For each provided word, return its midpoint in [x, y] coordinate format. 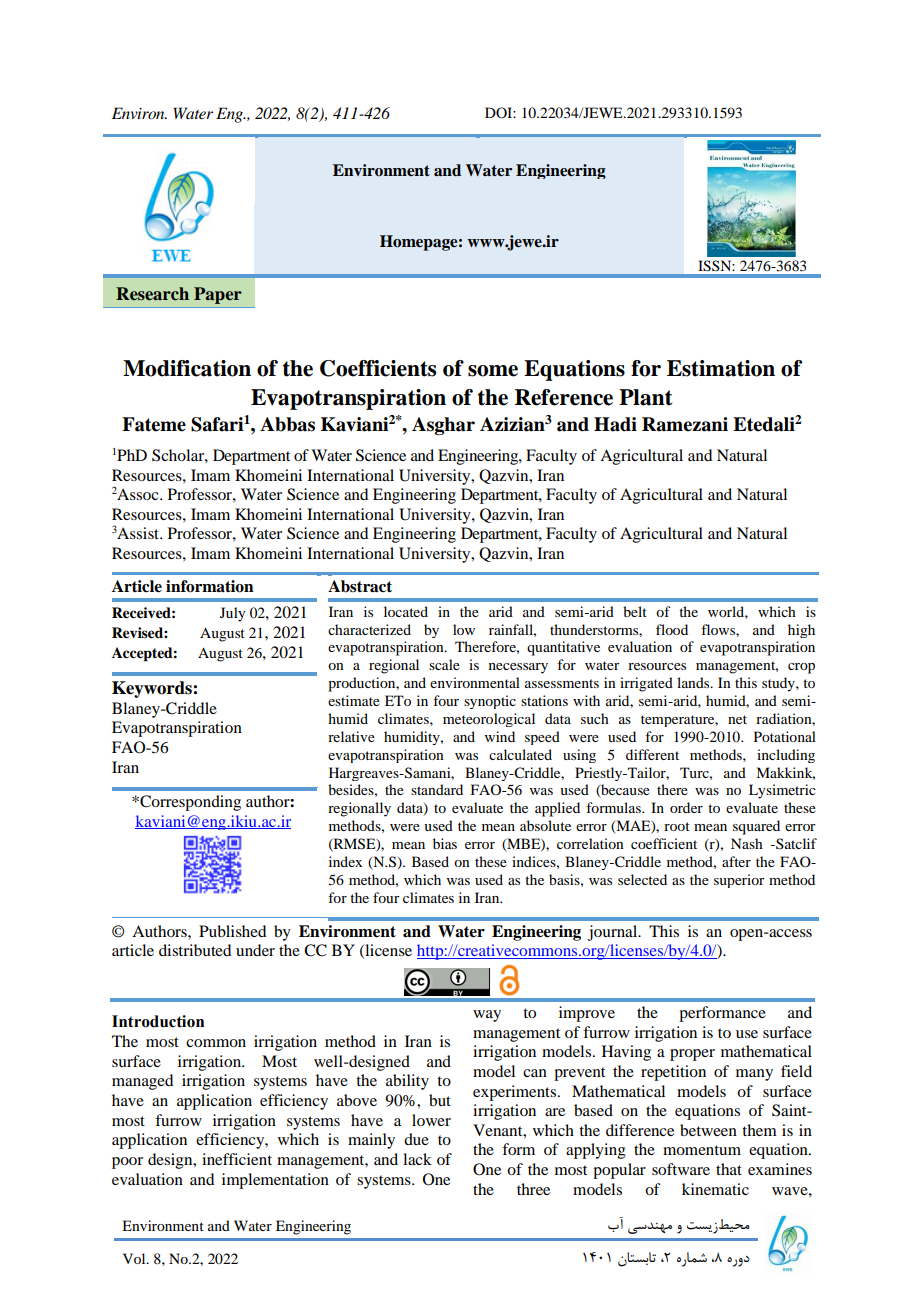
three [533, 1189]
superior [739, 881]
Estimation [721, 368]
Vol [135, 1258]
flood [672, 629]
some [493, 371]
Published [232, 931]
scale [444, 664]
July [232, 614]
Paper [218, 295]
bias [445, 843]
